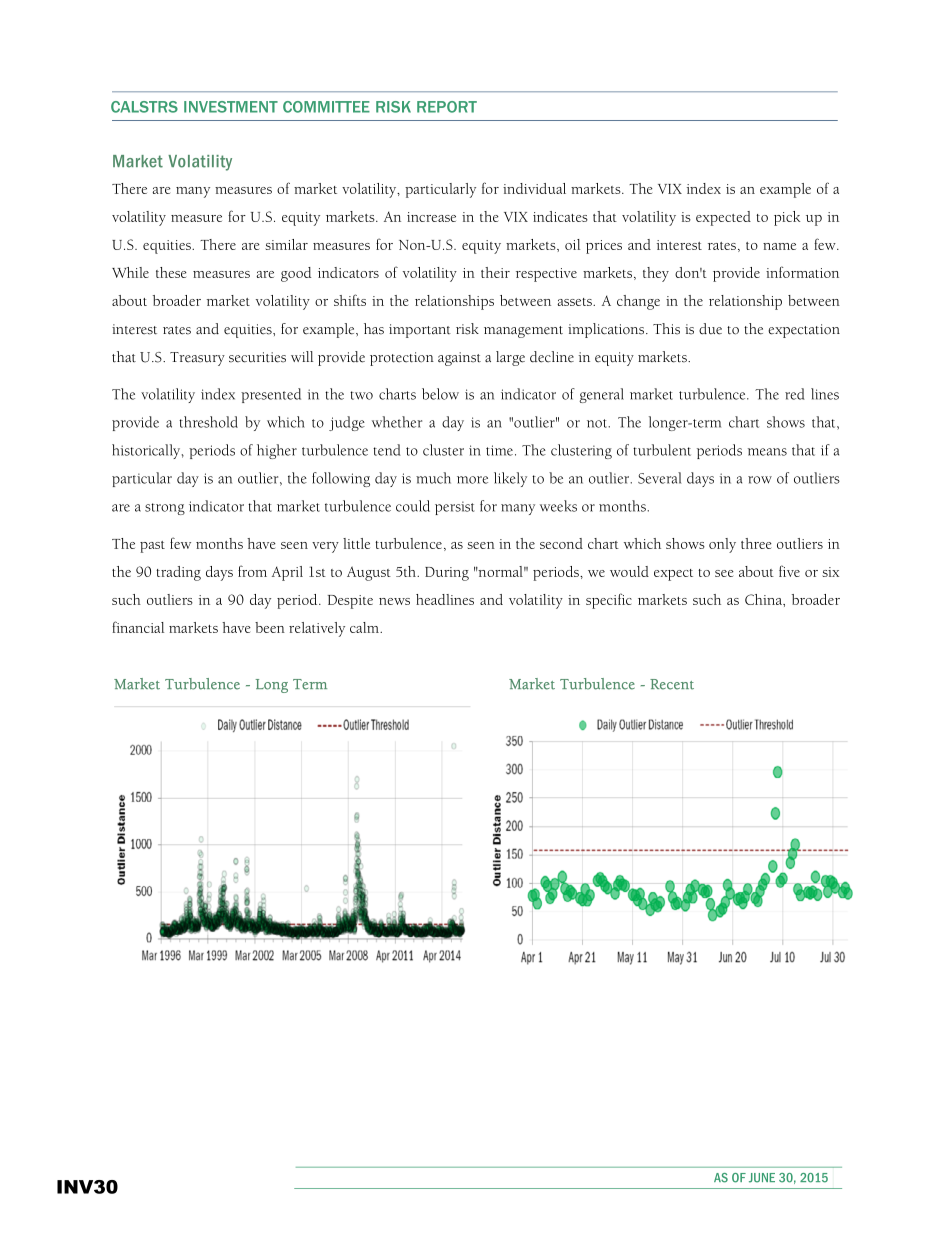 This page has width=952, height=1233. What do you see at coordinates (710, 329) in the page?
I see `due` at bounding box center [710, 329].
